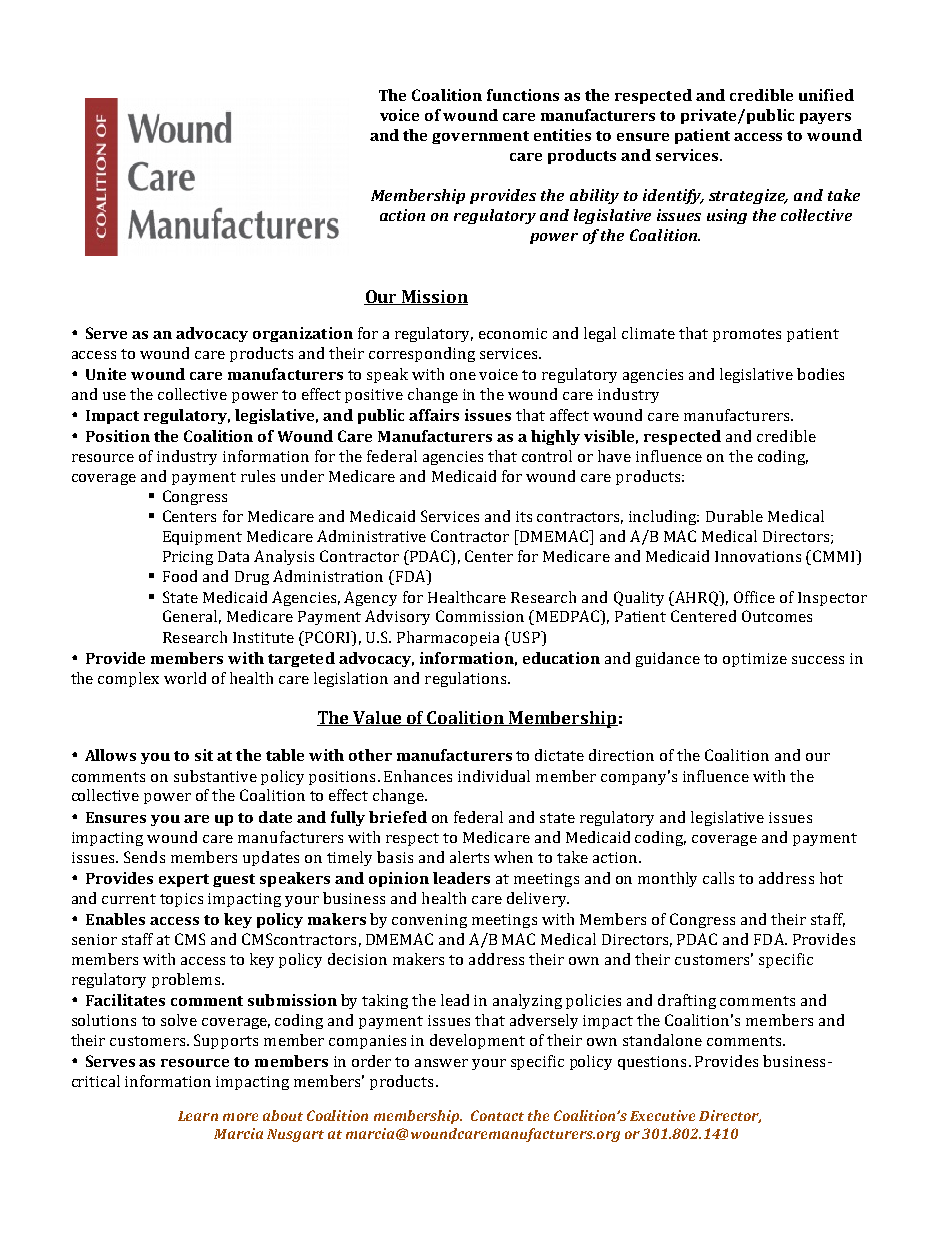  I want to click on Durable, so click(734, 516).
